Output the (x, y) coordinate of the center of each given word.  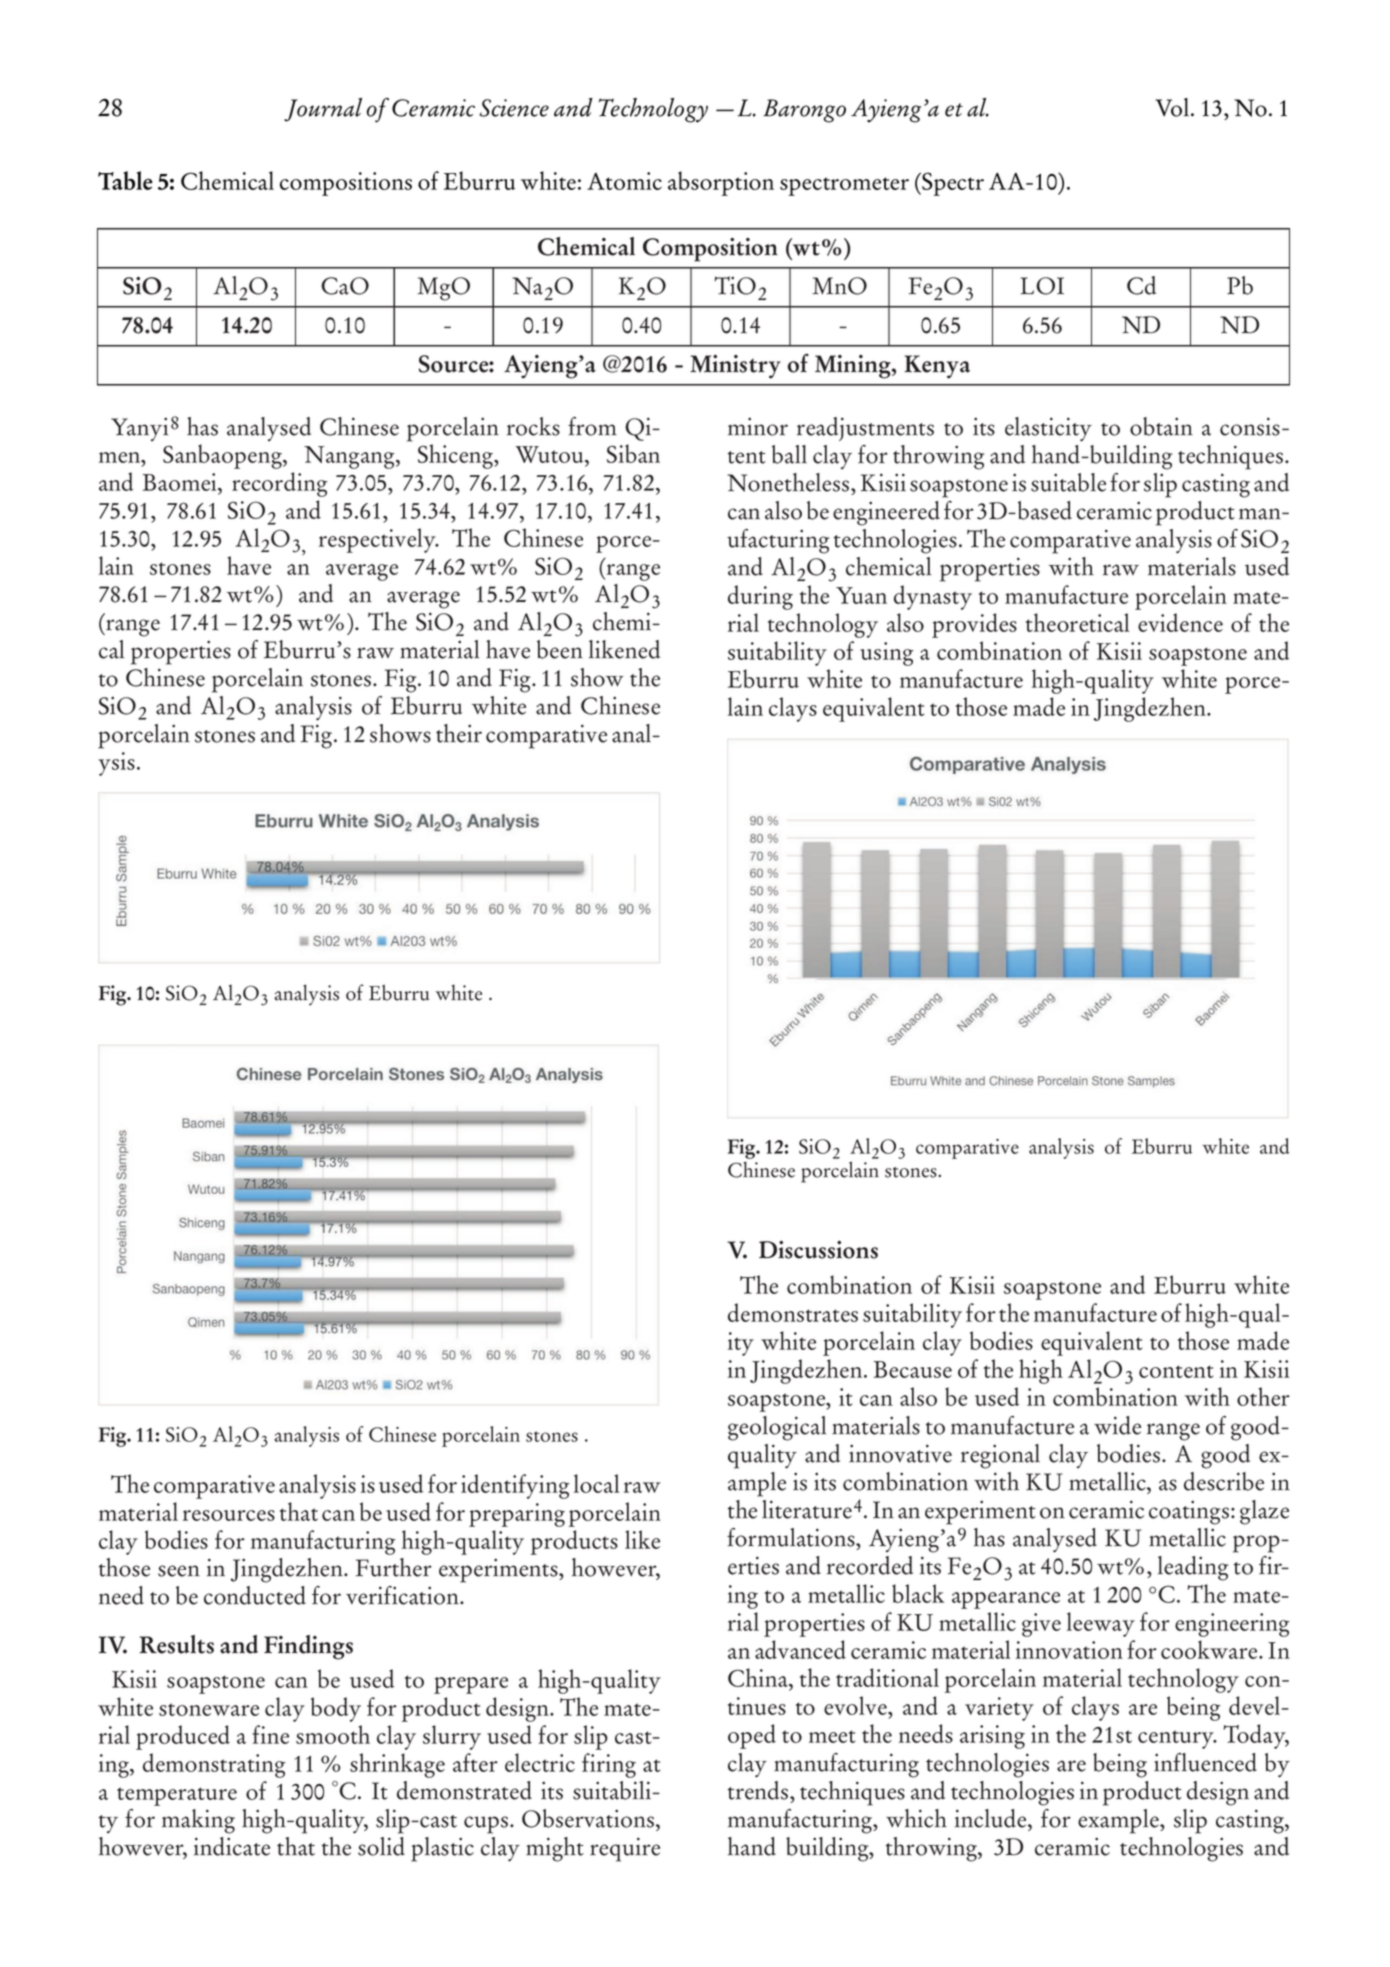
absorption (721, 183)
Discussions (818, 1250)
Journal (323, 110)
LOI (1042, 286)
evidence (1180, 622)
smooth (333, 1734)
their (459, 733)
